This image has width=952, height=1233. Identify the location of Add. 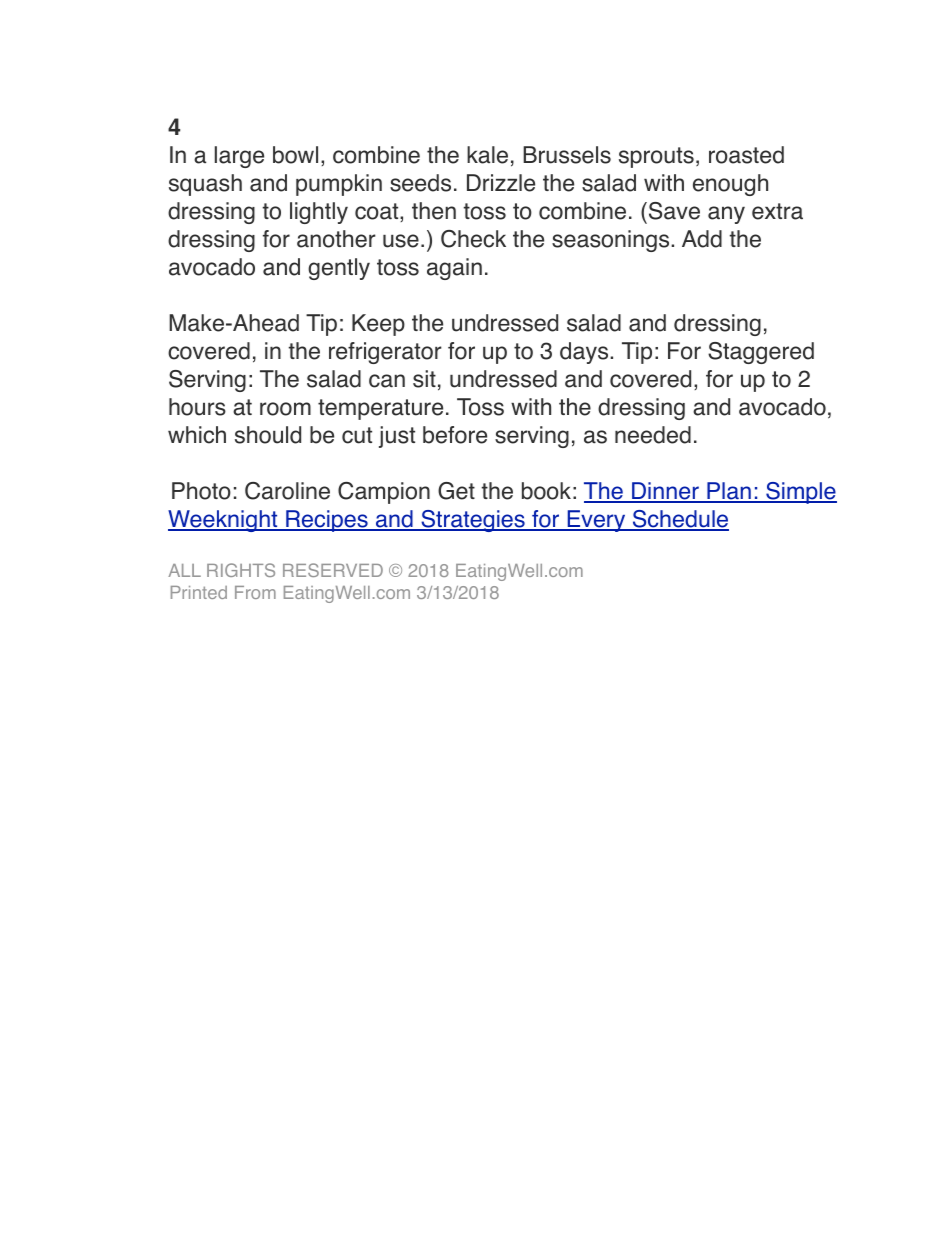
(702, 239).
